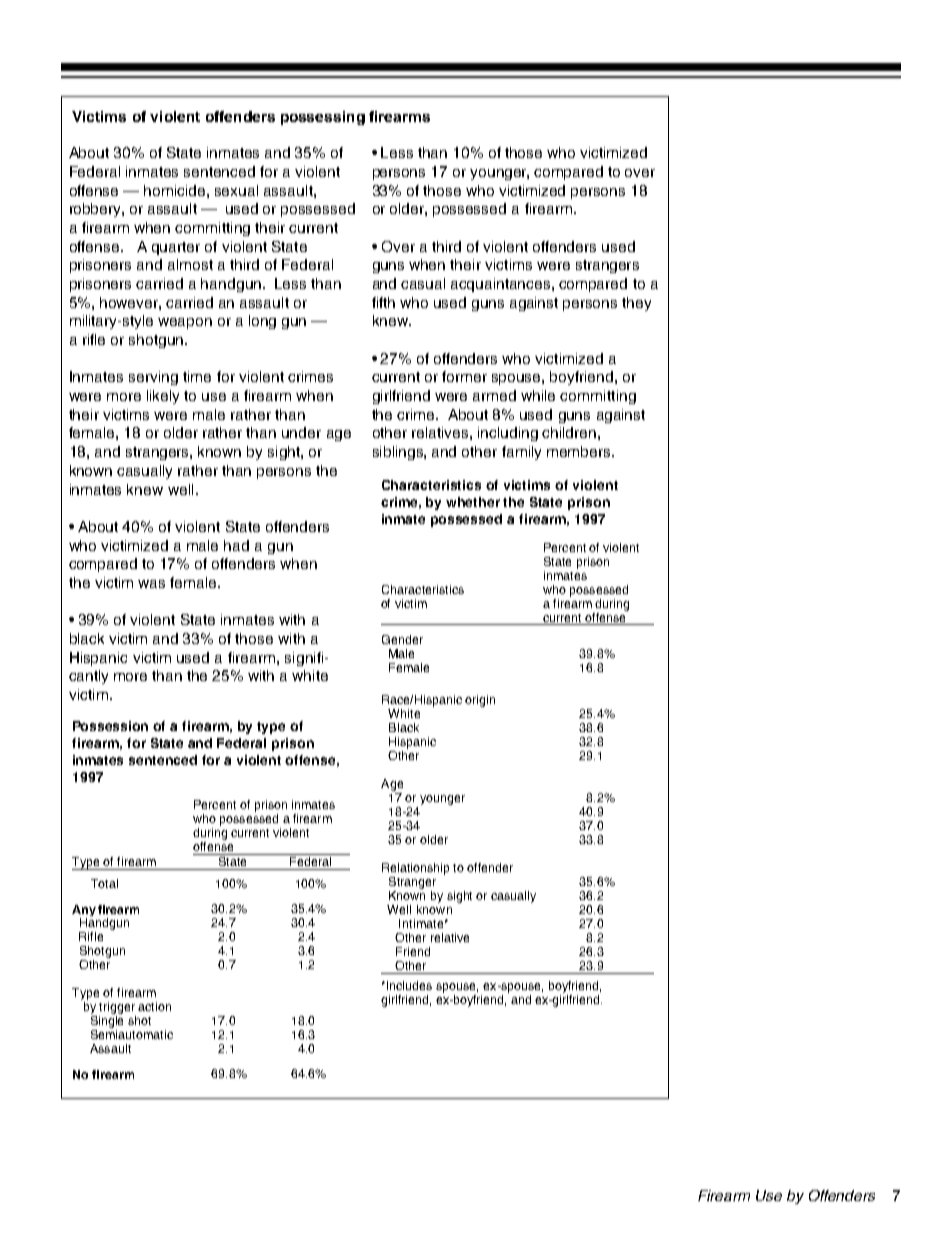 The height and width of the page is (1233, 952). I want to click on fifth, so click(383, 302).
